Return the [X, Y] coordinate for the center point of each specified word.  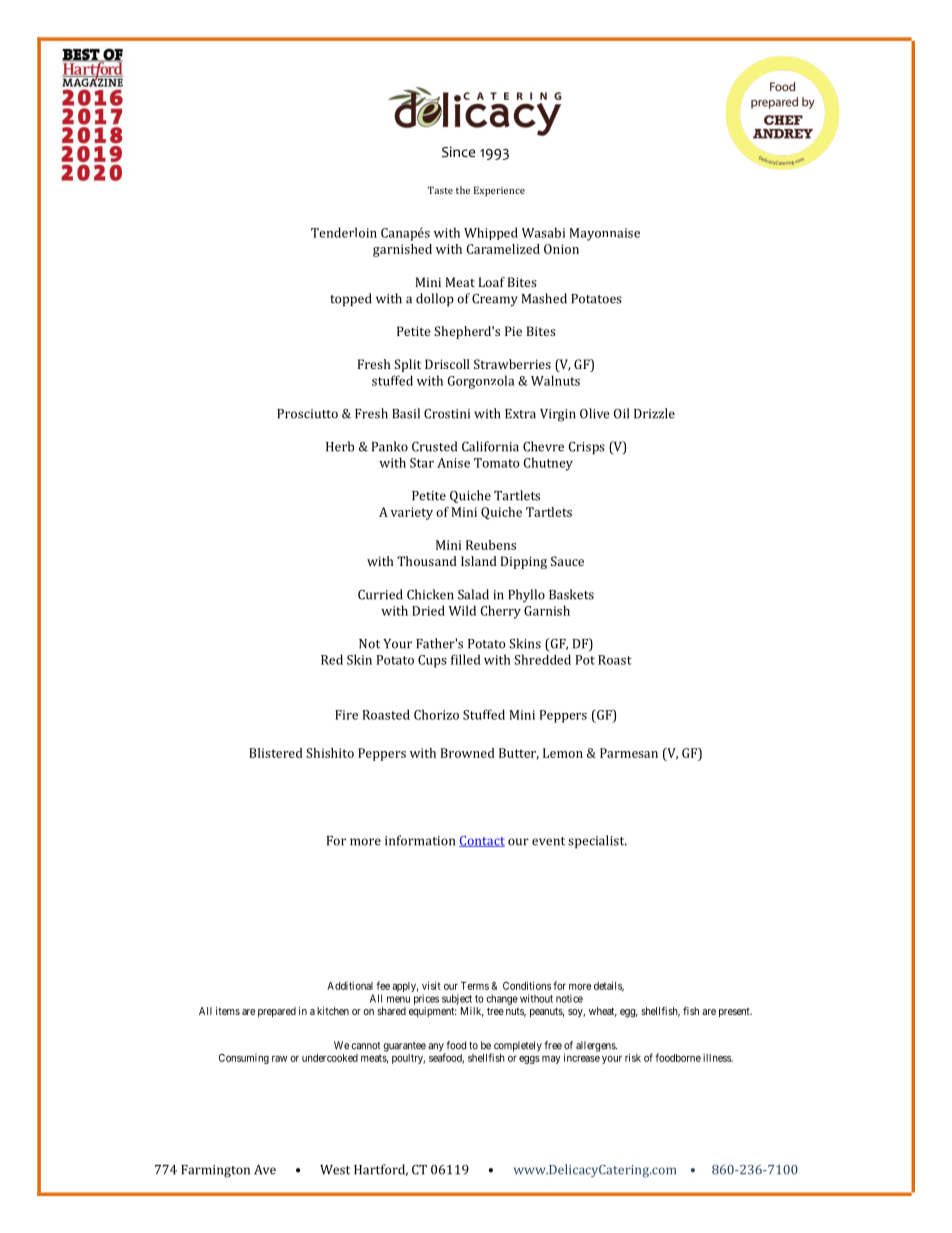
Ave [265, 1170]
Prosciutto [307, 414]
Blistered [276, 753]
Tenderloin [344, 232]
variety [412, 513]
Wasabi [543, 232]
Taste [440, 190]
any [437, 1048]
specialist [597, 841]
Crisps [587, 448]
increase [582, 1057]
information [420, 840]
